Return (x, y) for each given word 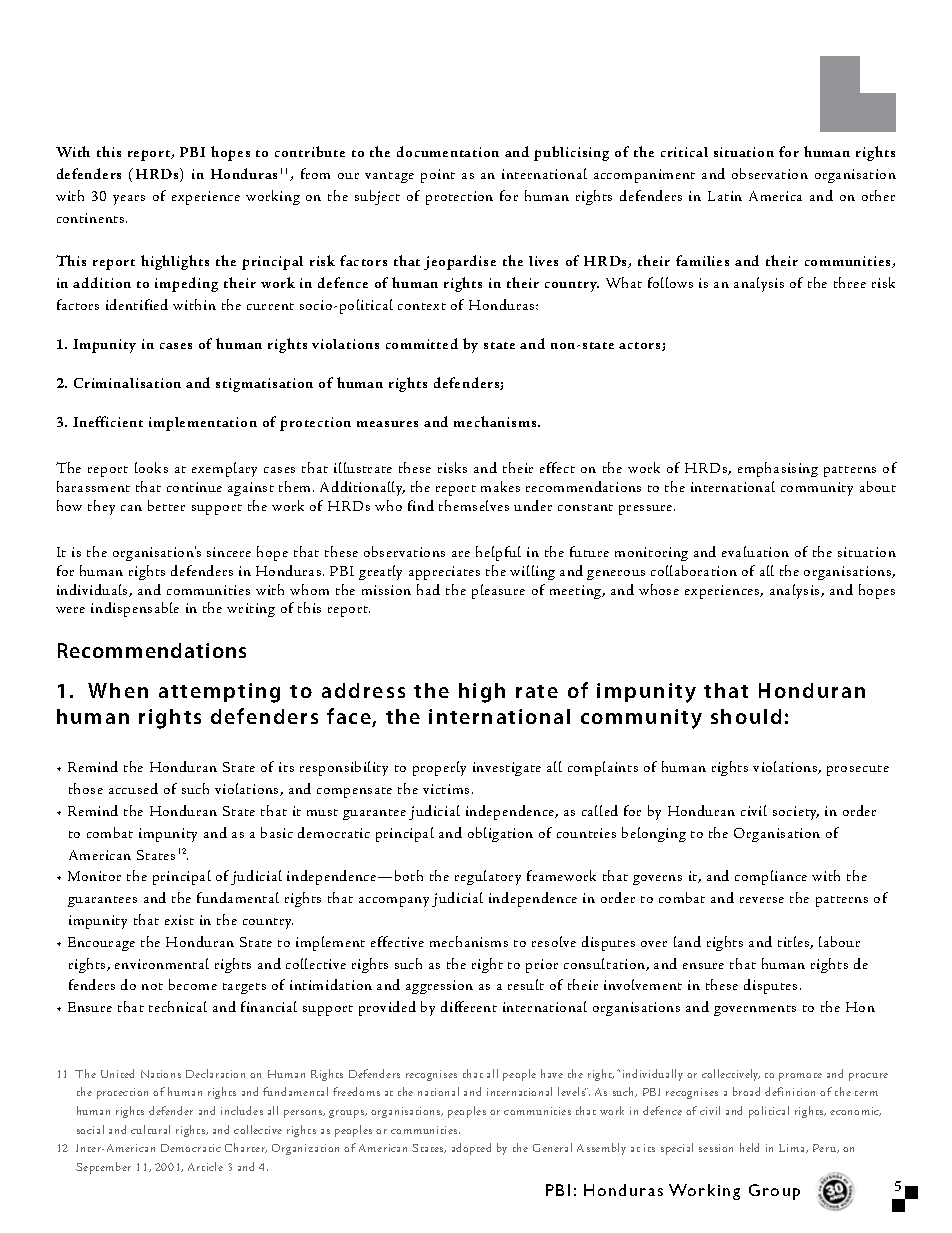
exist (179, 920)
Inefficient (108, 421)
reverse (762, 900)
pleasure (498, 591)
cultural (150, 1129)
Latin (725, 196)
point (438, 176)
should (746, 716)
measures (387, 424)
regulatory (488, 877)
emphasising (778, 469)
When (118, 690)
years (129, 200)
